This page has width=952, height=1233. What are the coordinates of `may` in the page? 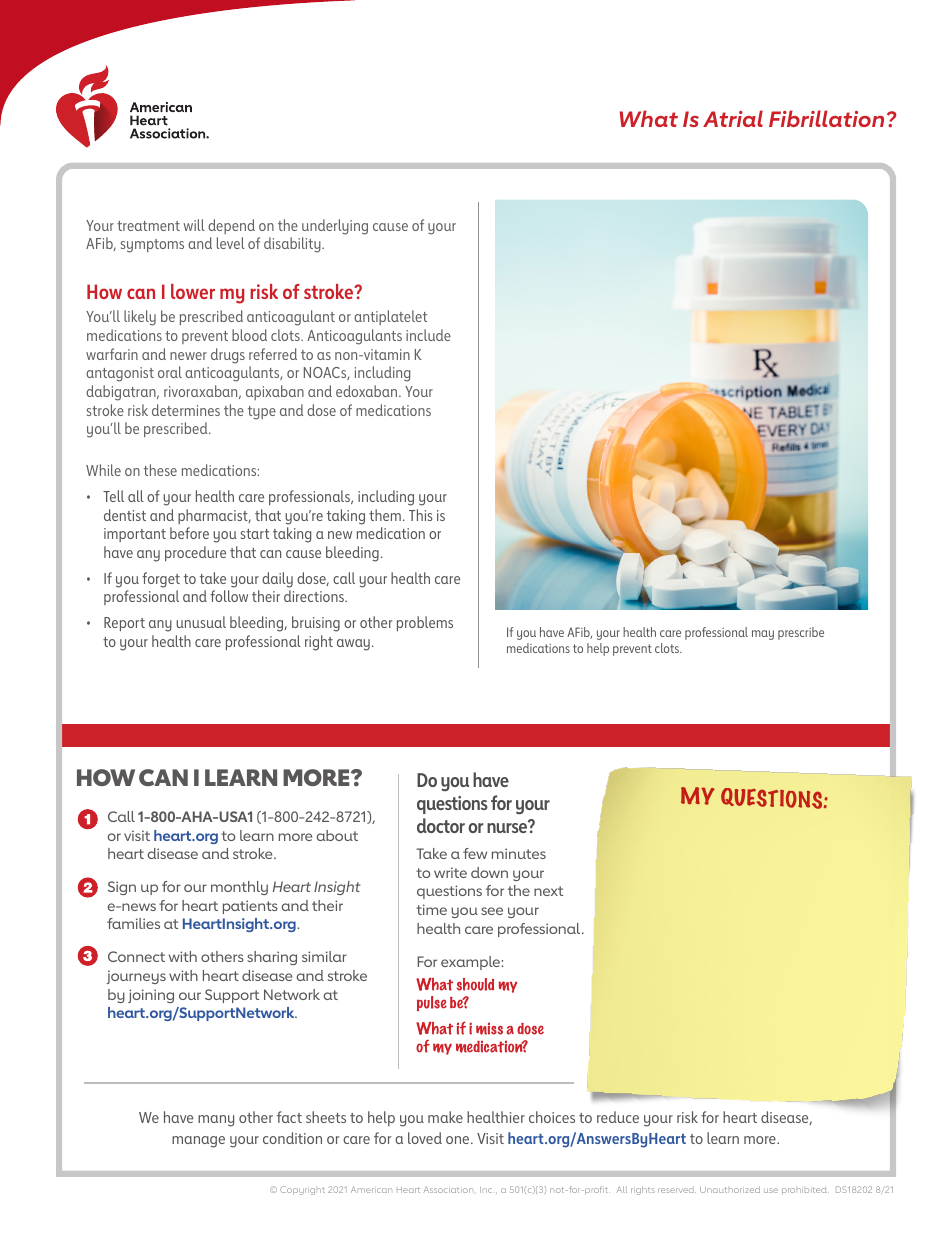 It's located at (763, 635).
